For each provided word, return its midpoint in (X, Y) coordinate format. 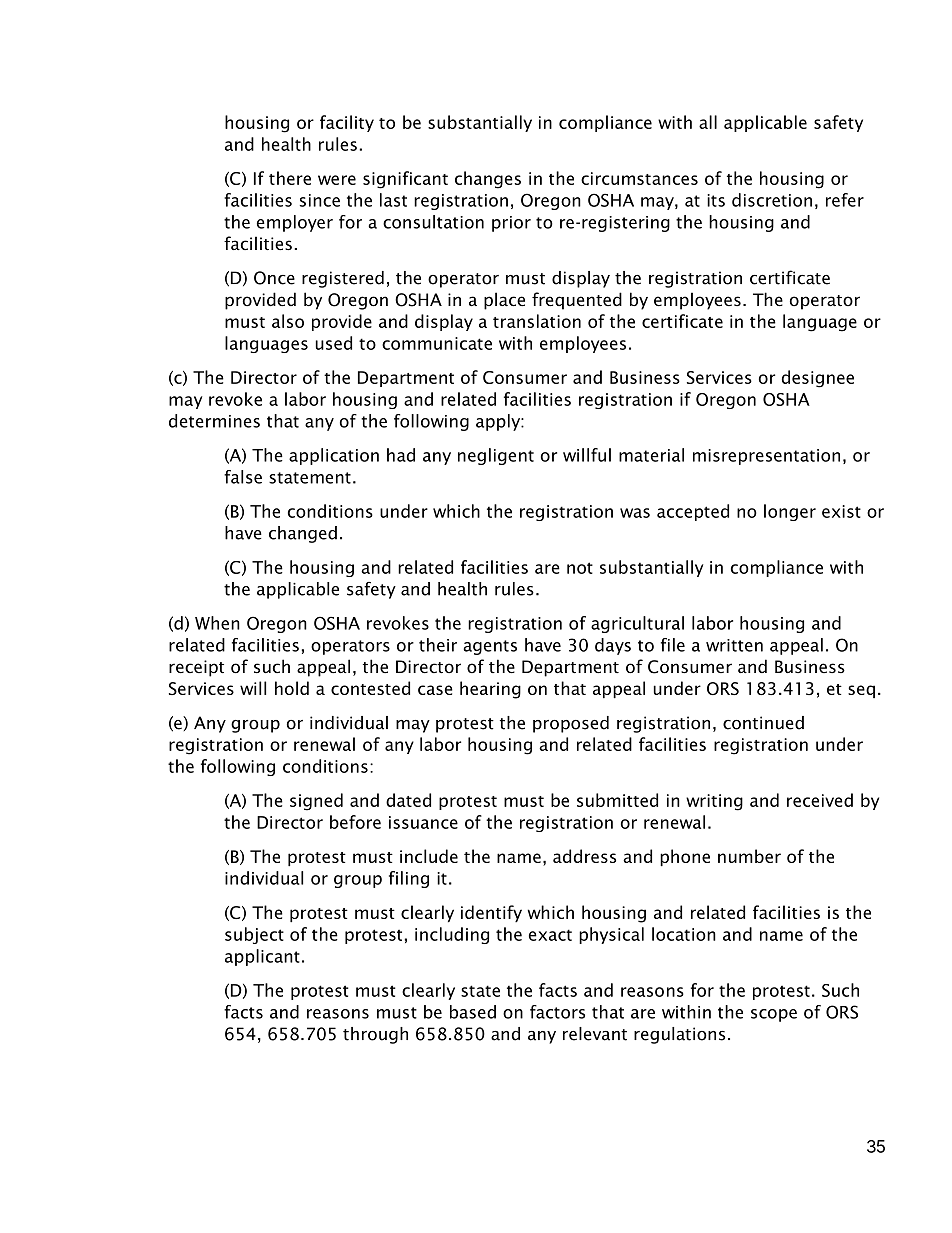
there (290, 178)
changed (303, 534)
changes (488, 180)
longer (790, 512)
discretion (772, 200)
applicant (262, 957)
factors (557, 1012)
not (580, 568)
